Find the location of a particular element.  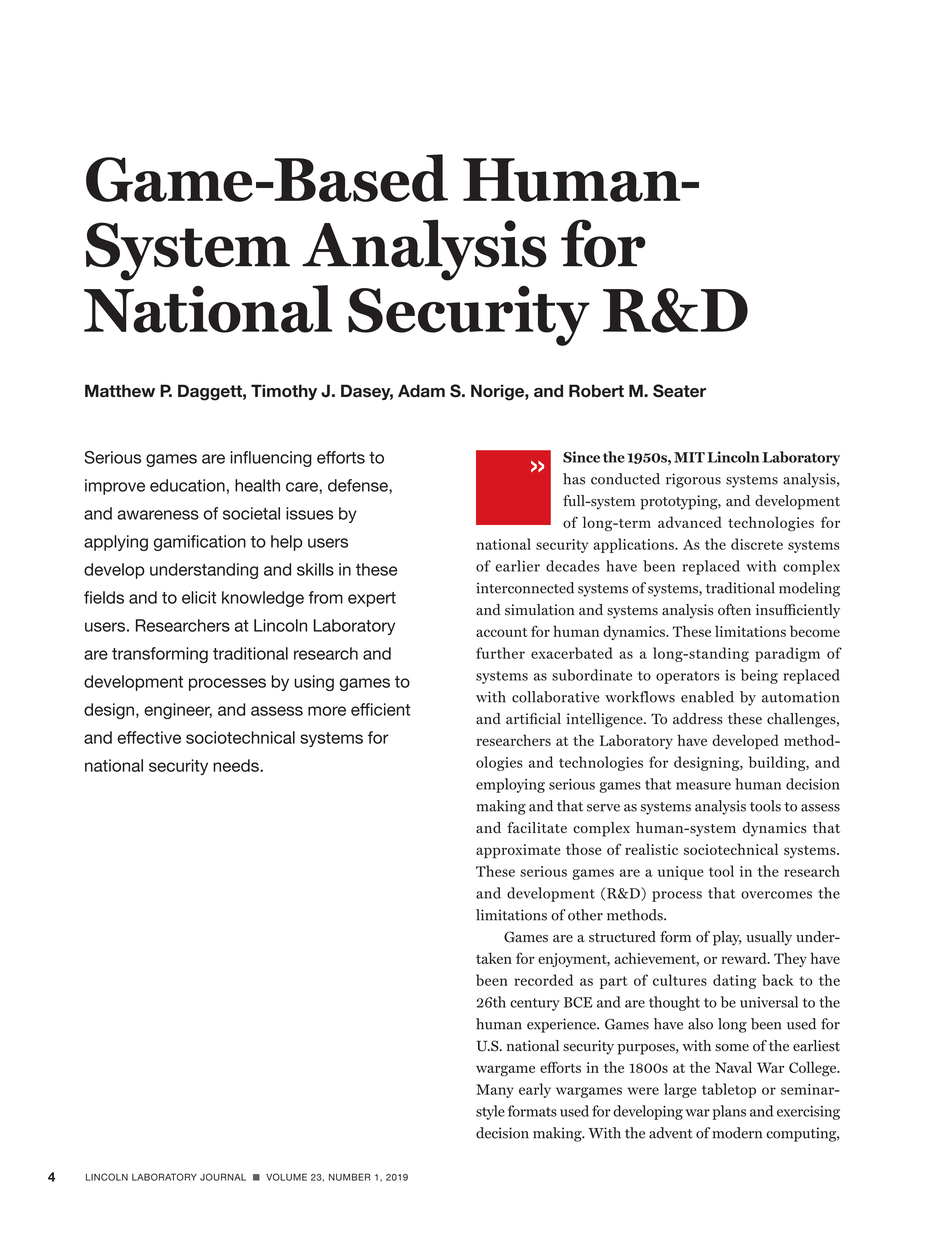

modern is located at coordinates (737, 1133).
